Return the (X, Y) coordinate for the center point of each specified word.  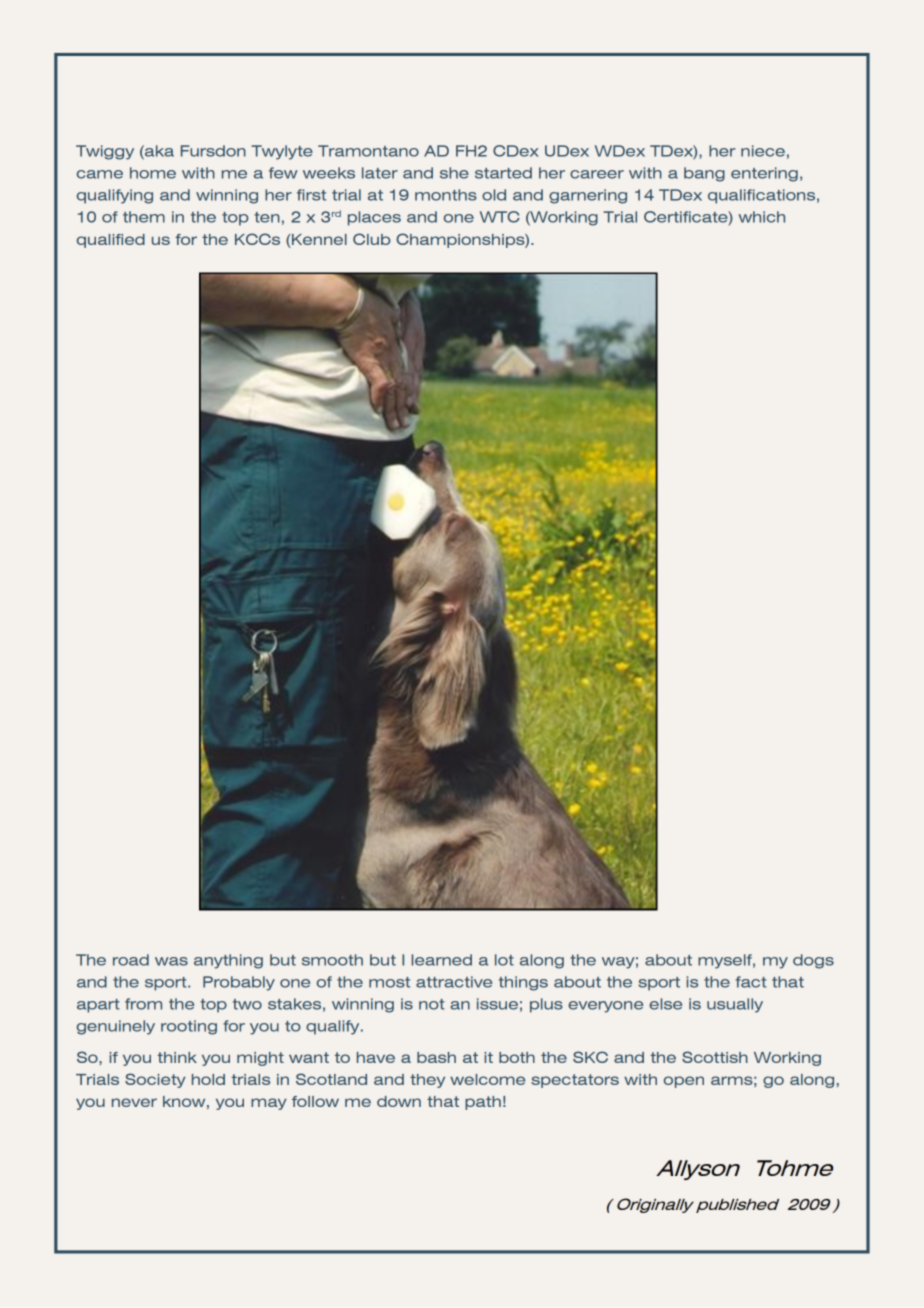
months (446, 195)
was (171, 961)
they (427, 1081)
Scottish (715, 1057)
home (153, 173)
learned (441, 960)
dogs (813, 961)
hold (208, 1079)
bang (704, 174)
